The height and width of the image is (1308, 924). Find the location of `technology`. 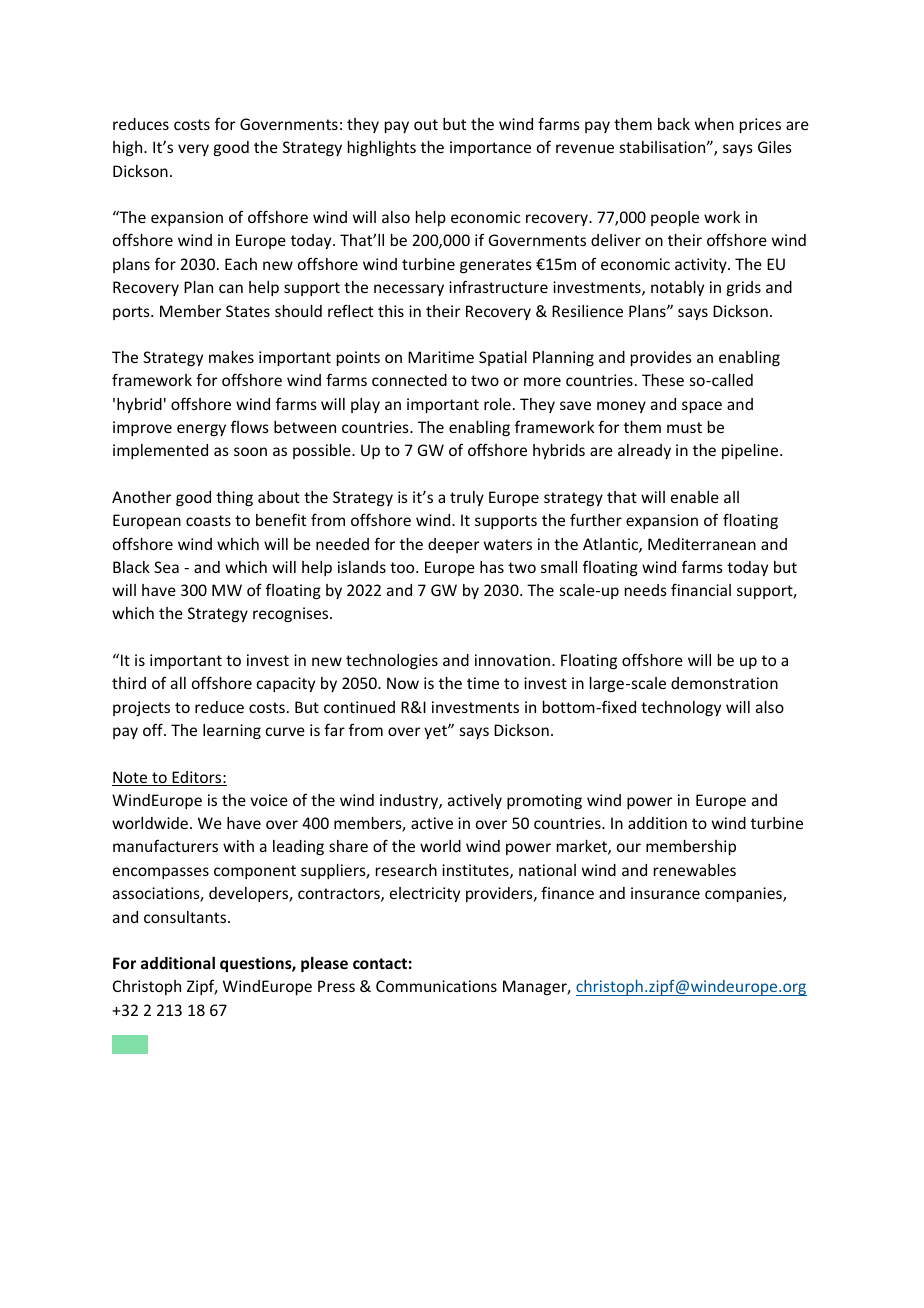

technology is located at coordinates (681, 708).
